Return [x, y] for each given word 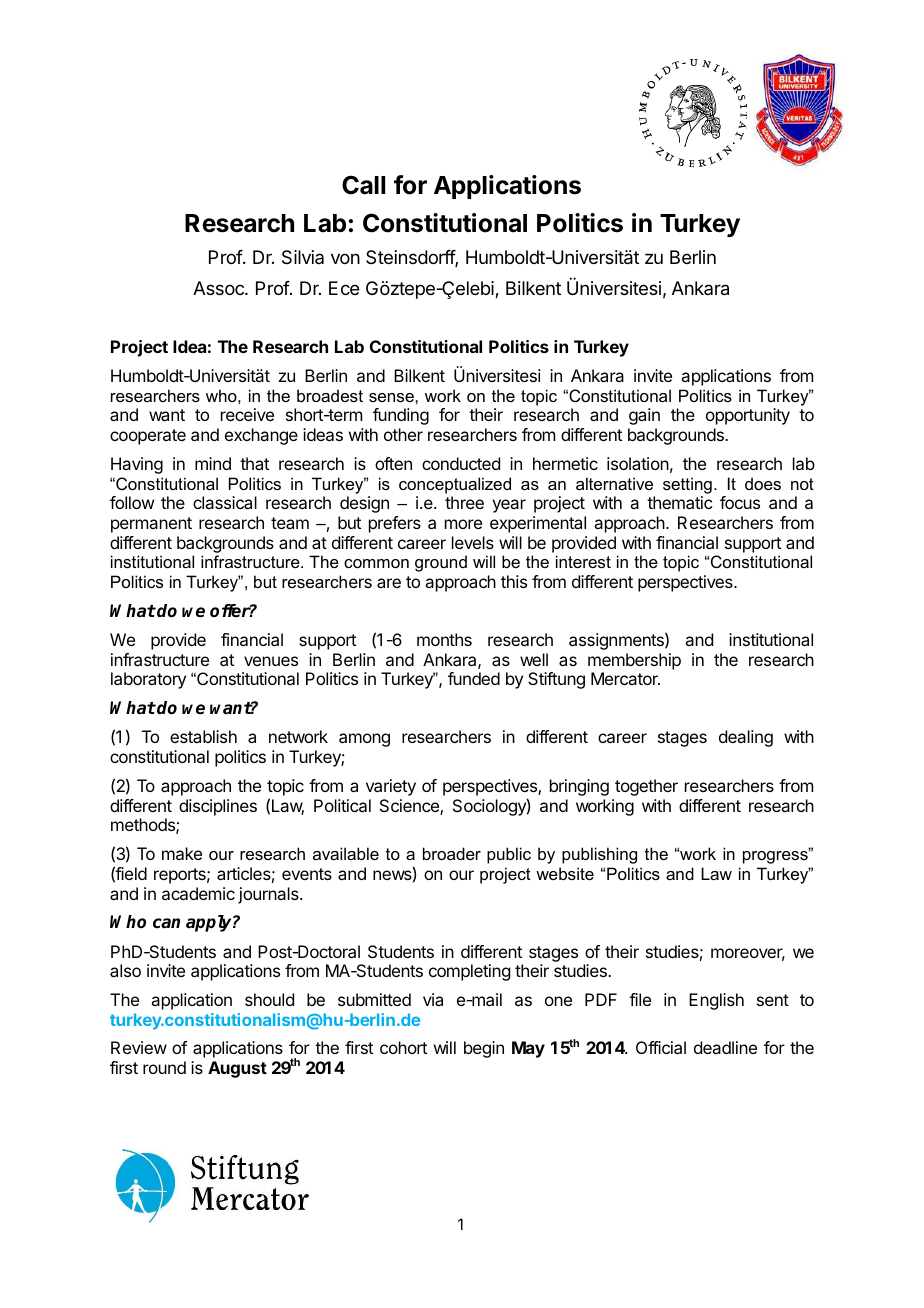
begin [484, 1049]
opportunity [748, 416]
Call [363, 185]
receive [247, 414]
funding [401, 416]
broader [452, 853]
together [646, 787]
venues [271, 661]
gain [644, 416]
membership [634, 661]
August [237, 1069]
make [182, 853]
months [444, 639]
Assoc [219, 288]
